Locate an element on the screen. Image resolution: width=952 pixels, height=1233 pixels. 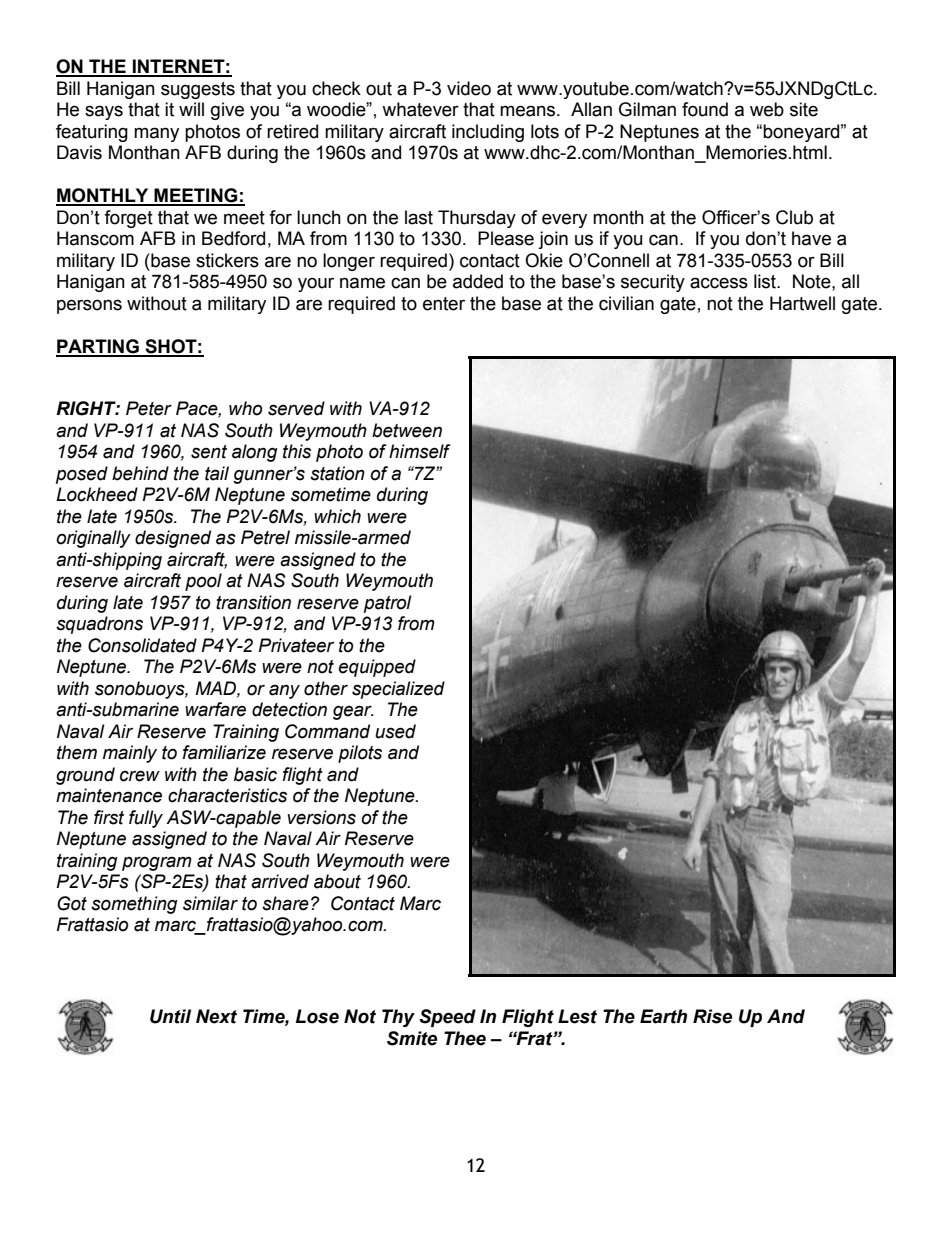
crew is located at coordinates (140, 776).
